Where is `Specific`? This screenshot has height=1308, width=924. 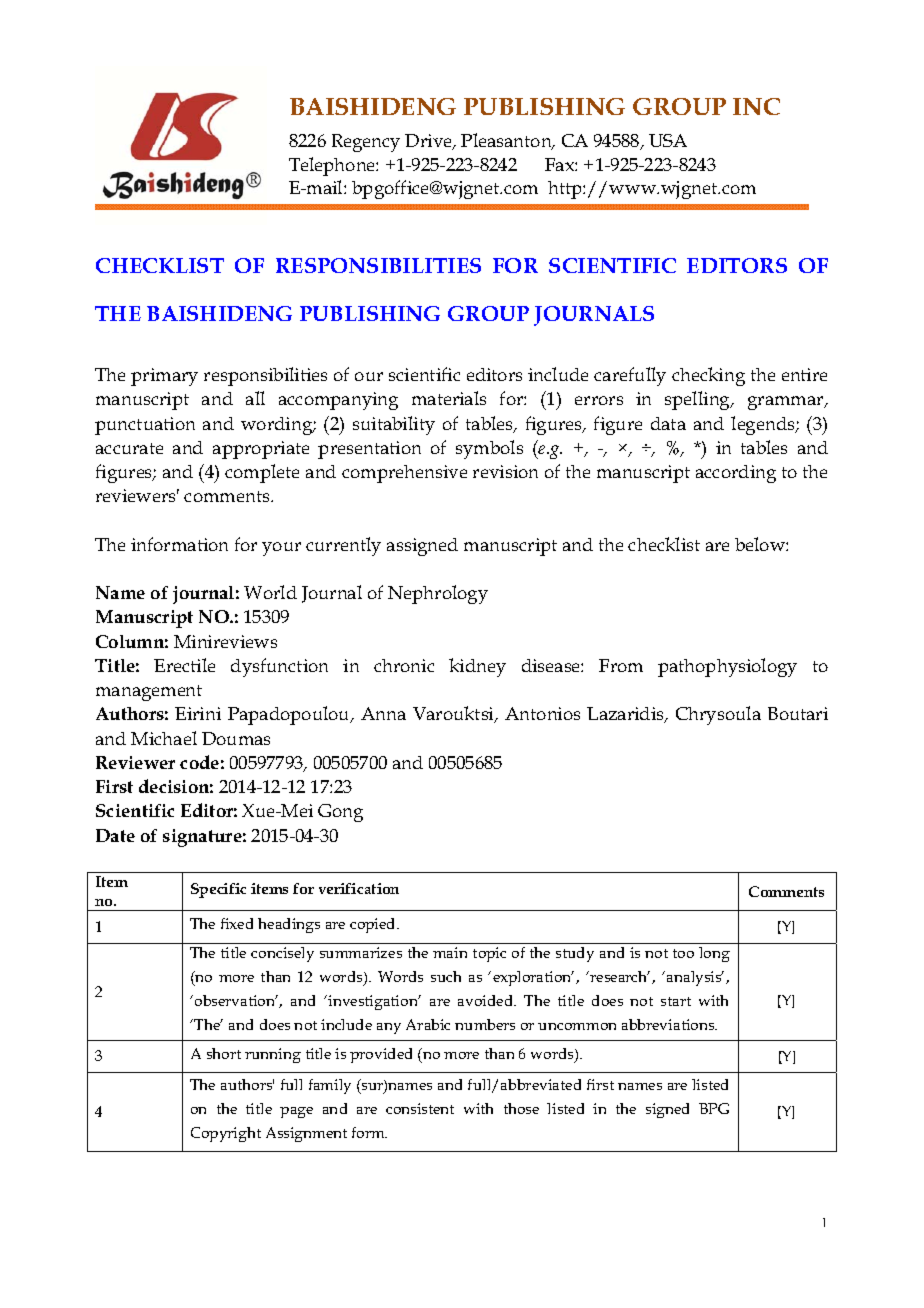
Specific is located at coordinates (218, 890).
